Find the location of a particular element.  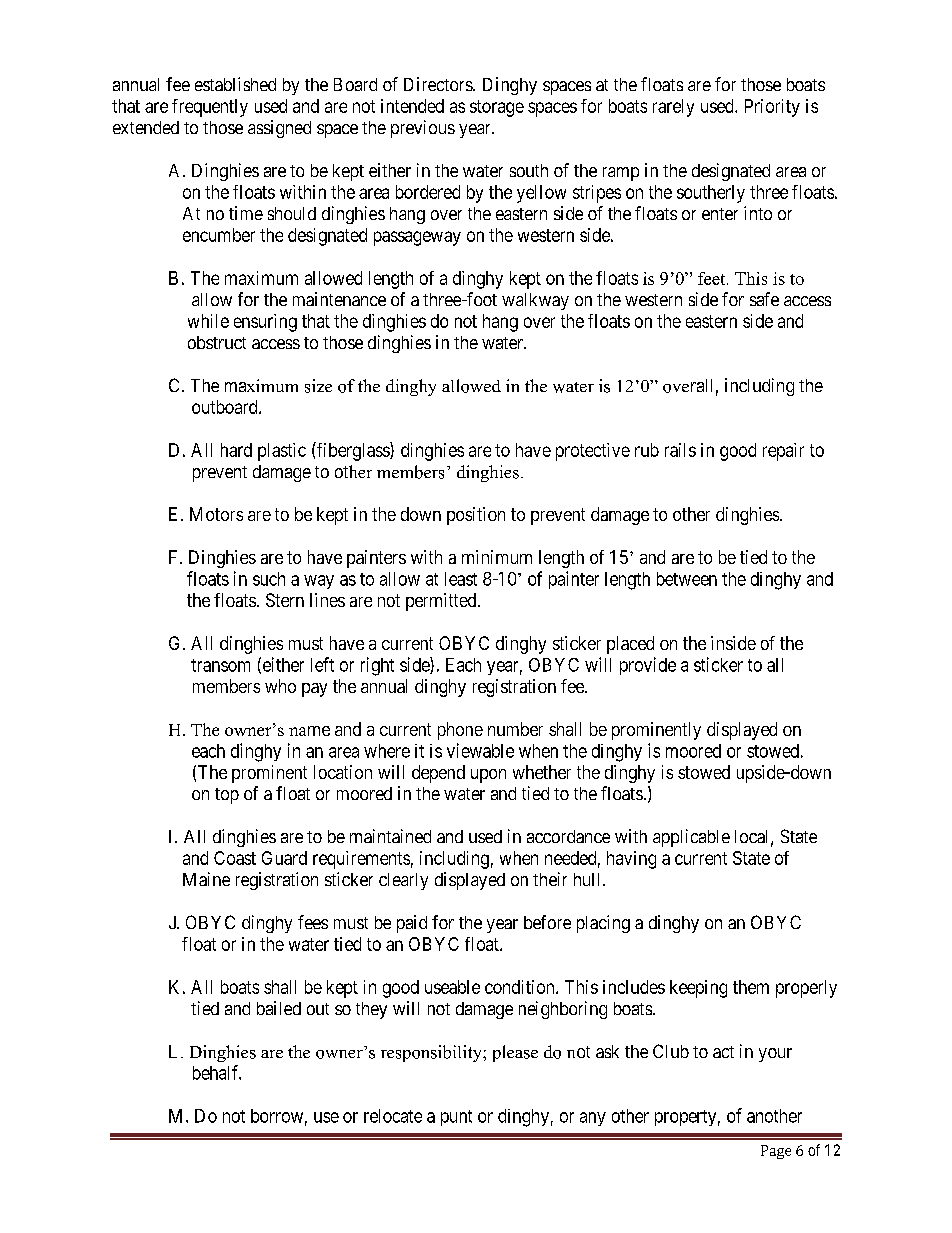

Page is located at coordinates (776, 1152).
